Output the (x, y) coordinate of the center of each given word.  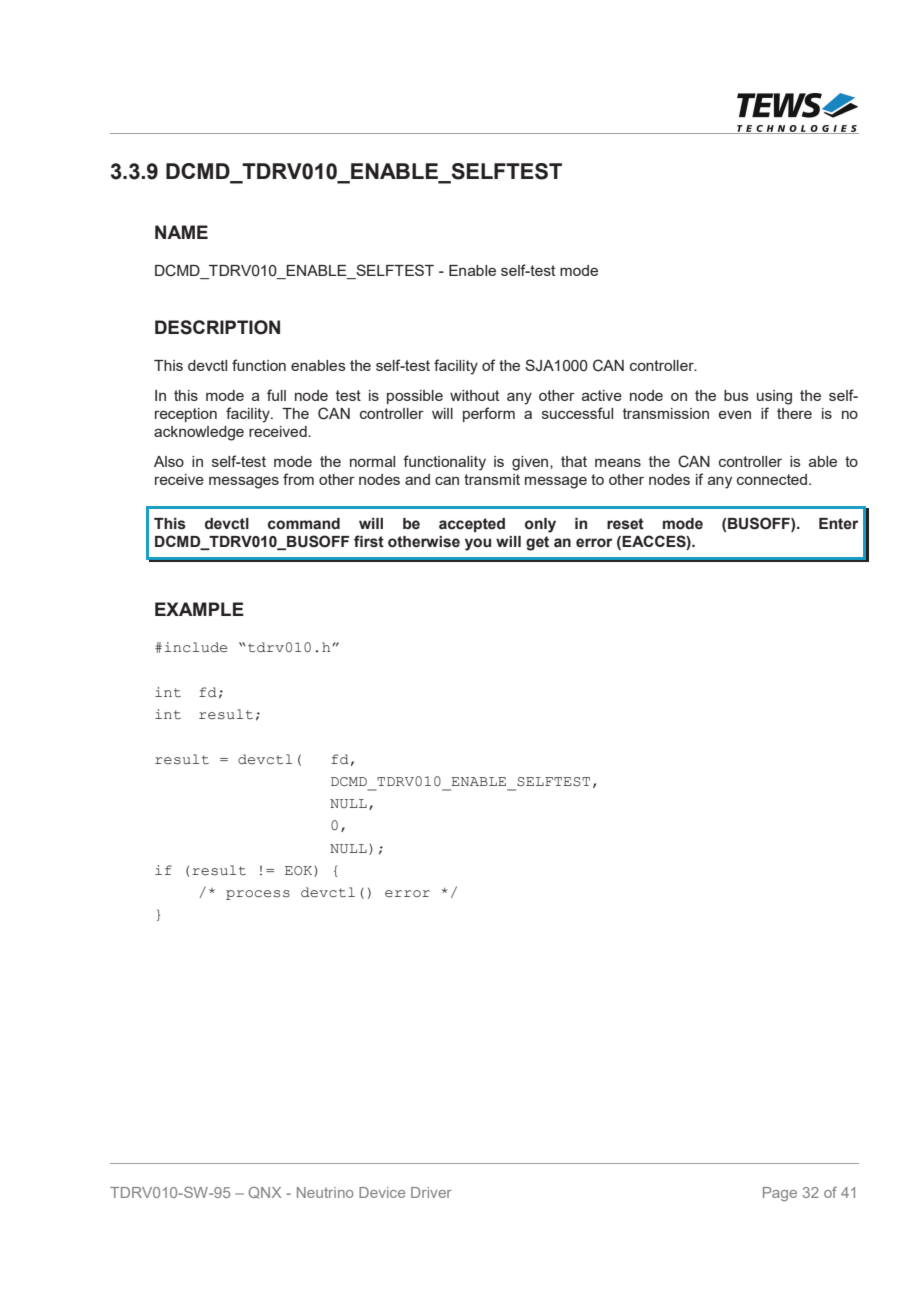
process (258, 895)
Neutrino (325, 1192)
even (735, 415)
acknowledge (199, 433)
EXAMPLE (199, 609)
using (774, 397)
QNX (265, 1193)
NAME (181, 232)
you (478, 544)
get (537, 543)
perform (489, 414)
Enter (838, 524)
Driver (431, 1192)
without (475, 395)
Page (780, 1194)
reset (625, 524)
